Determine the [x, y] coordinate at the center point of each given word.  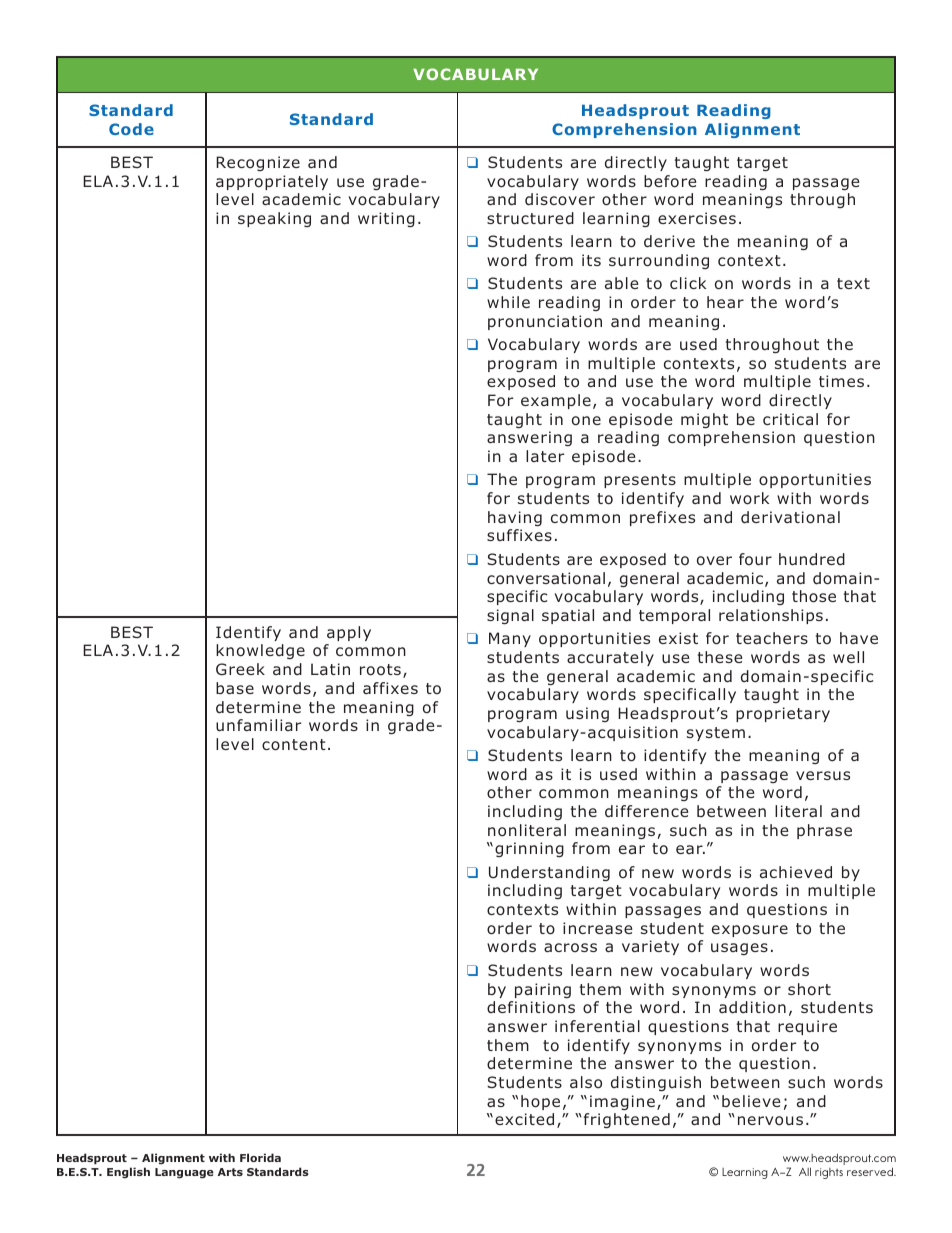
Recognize [258, 163]
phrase [824, 831]
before [670, 181]
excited [524, 1119]
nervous [770, 1121]
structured [530, 218]
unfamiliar [258, 725]
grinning [529, 849]
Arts [230, 1172]
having [515, 518]
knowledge [260, 651]
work [749, 498]
